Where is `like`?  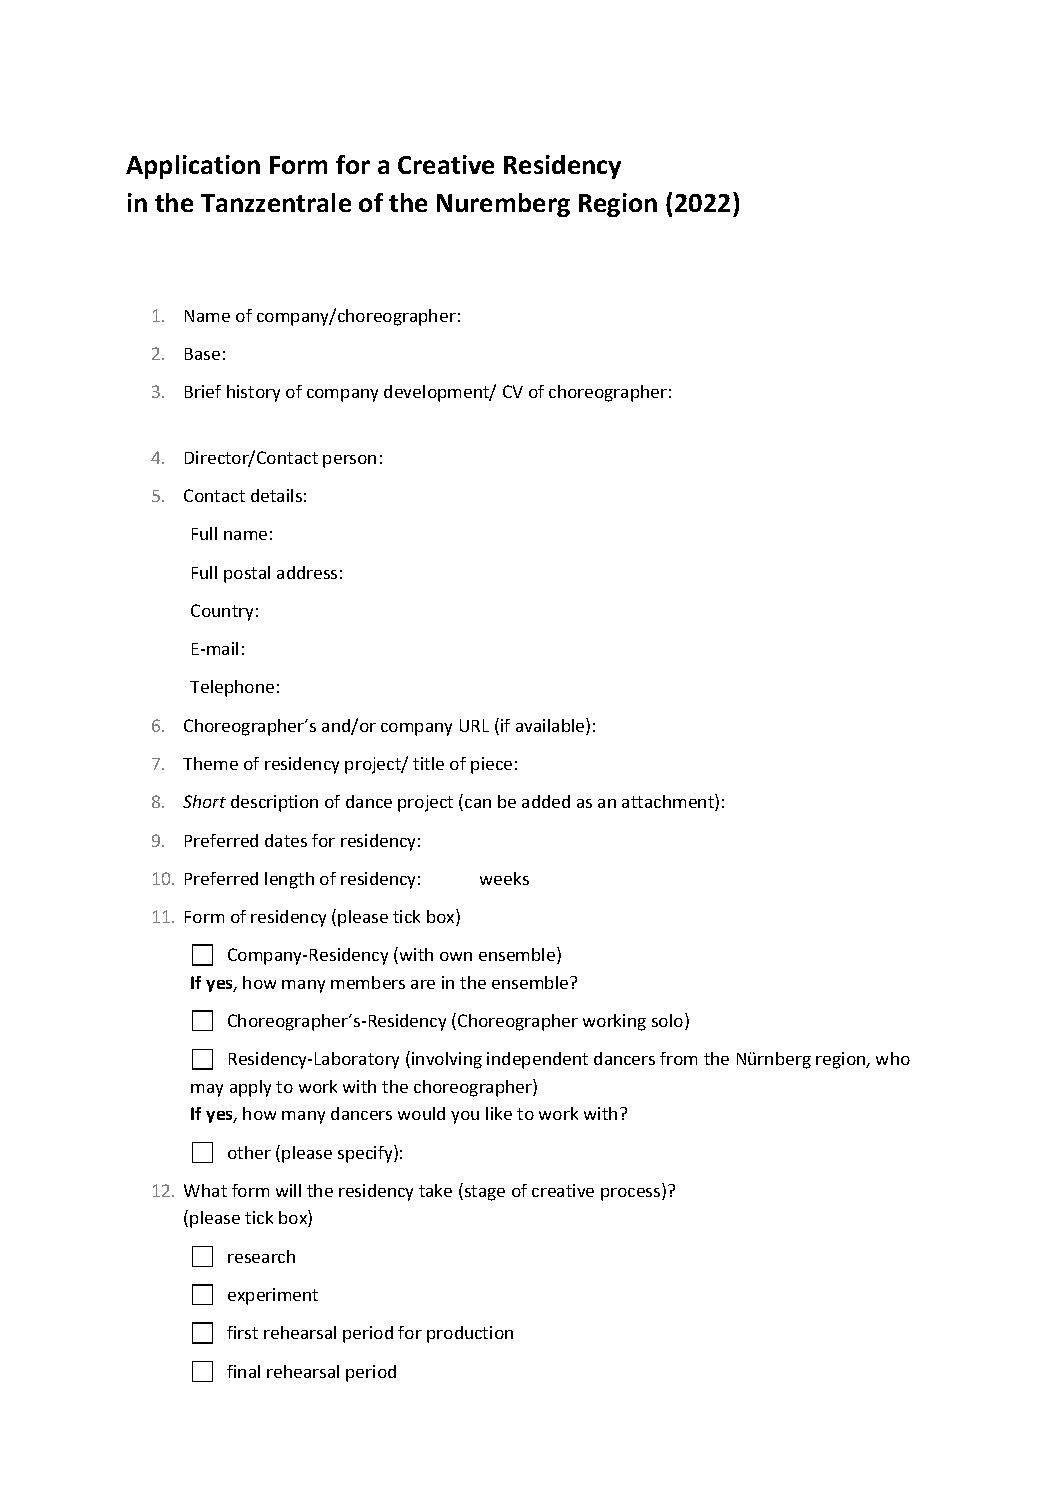 like is located at coordinates (499, 1113).
